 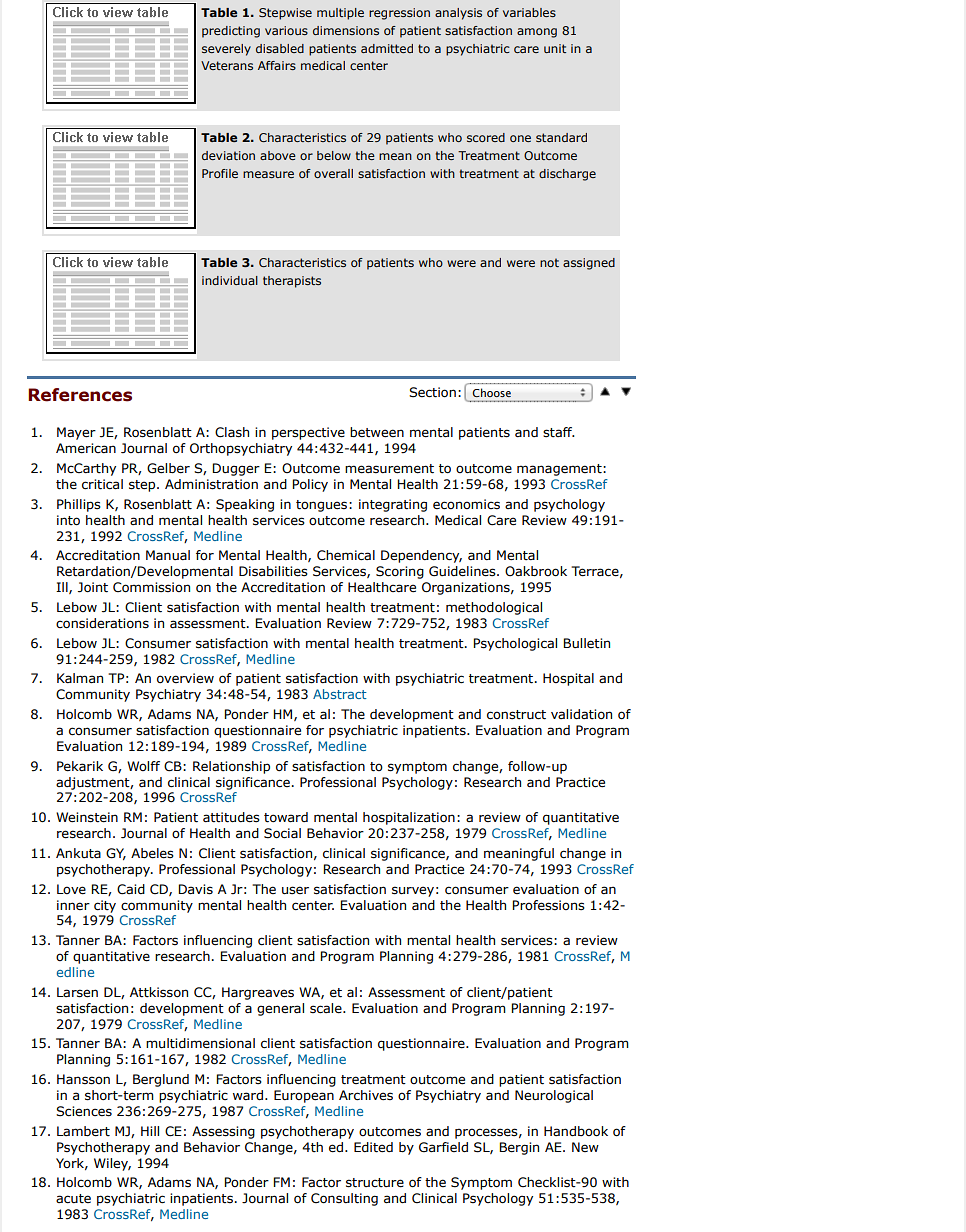 What do you see at coordinates (537, 33) in the screenshot?
I see `among` at bounding box center [537, 33].
